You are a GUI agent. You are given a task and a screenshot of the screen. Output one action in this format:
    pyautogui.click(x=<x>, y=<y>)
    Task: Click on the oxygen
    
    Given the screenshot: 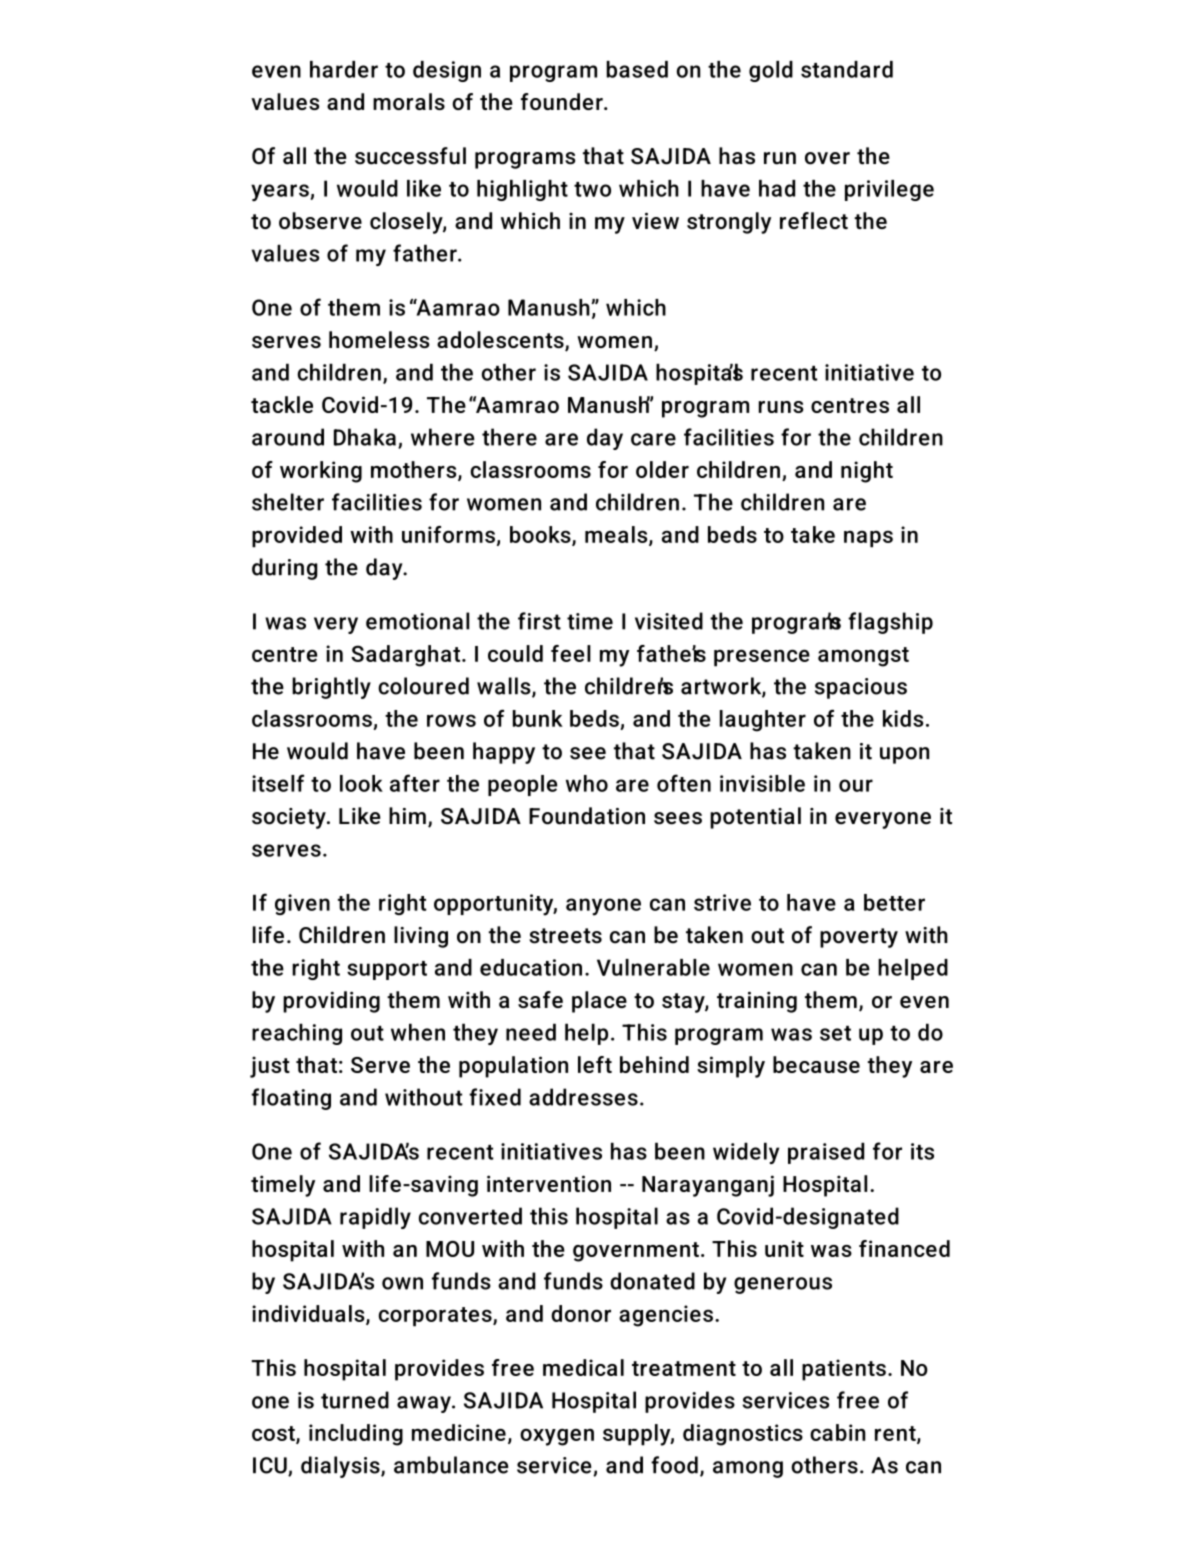 What is the action you would take?
    pyautogui.click(x=557, y=1437)
